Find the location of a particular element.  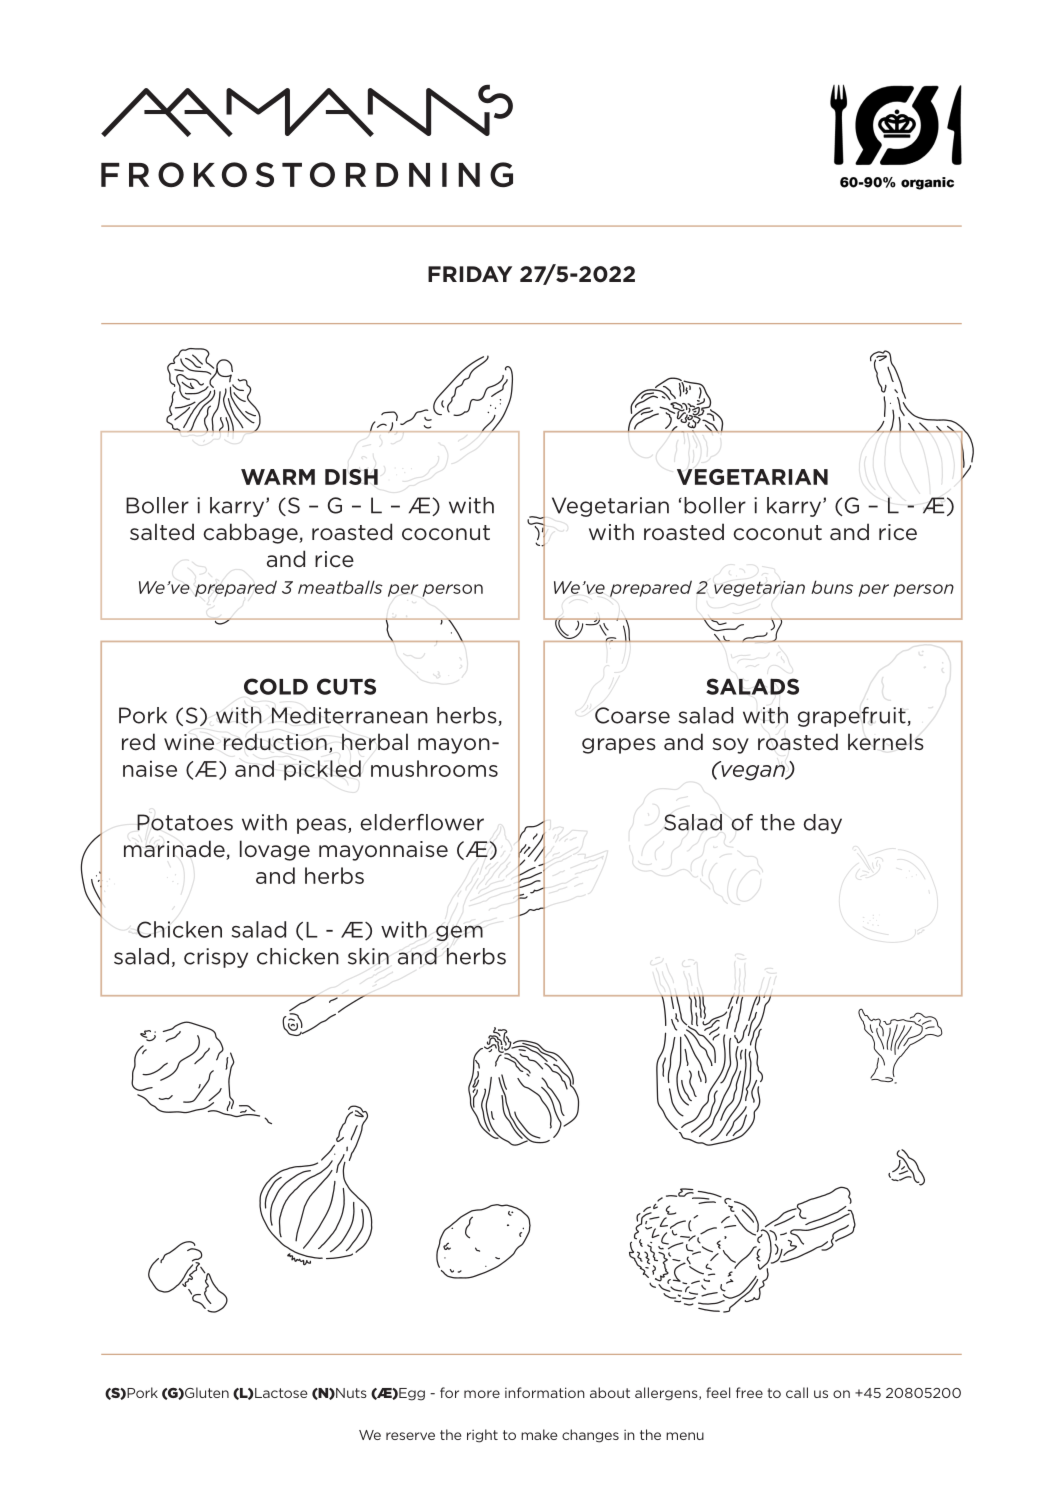

soy is located at coordinates (730, 746).
